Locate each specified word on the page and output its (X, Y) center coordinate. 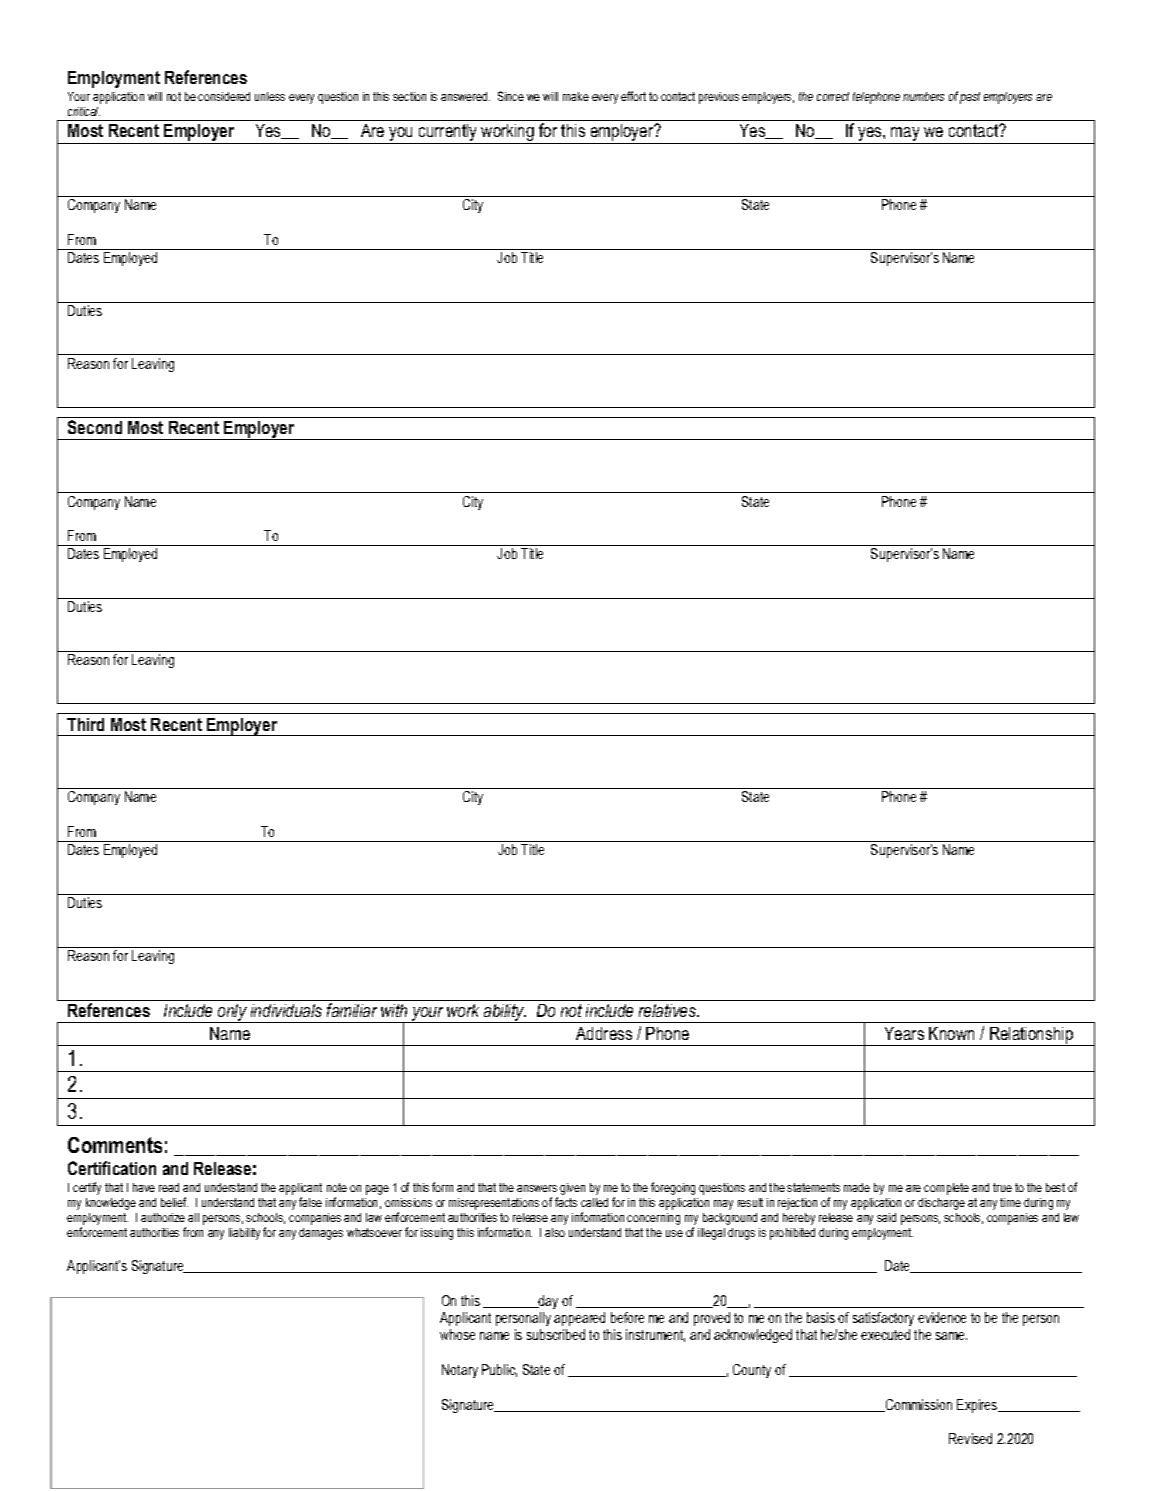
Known (951, 1033)
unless (270, 96)
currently (448, 134)
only (232, 1013)
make (576, 96)
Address (604, 1033)
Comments (115, 1145)
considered (224, 96)
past (970, 98)
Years (904, 1033)
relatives (669, 1010)
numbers (923, 96)
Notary (460, 1371)
